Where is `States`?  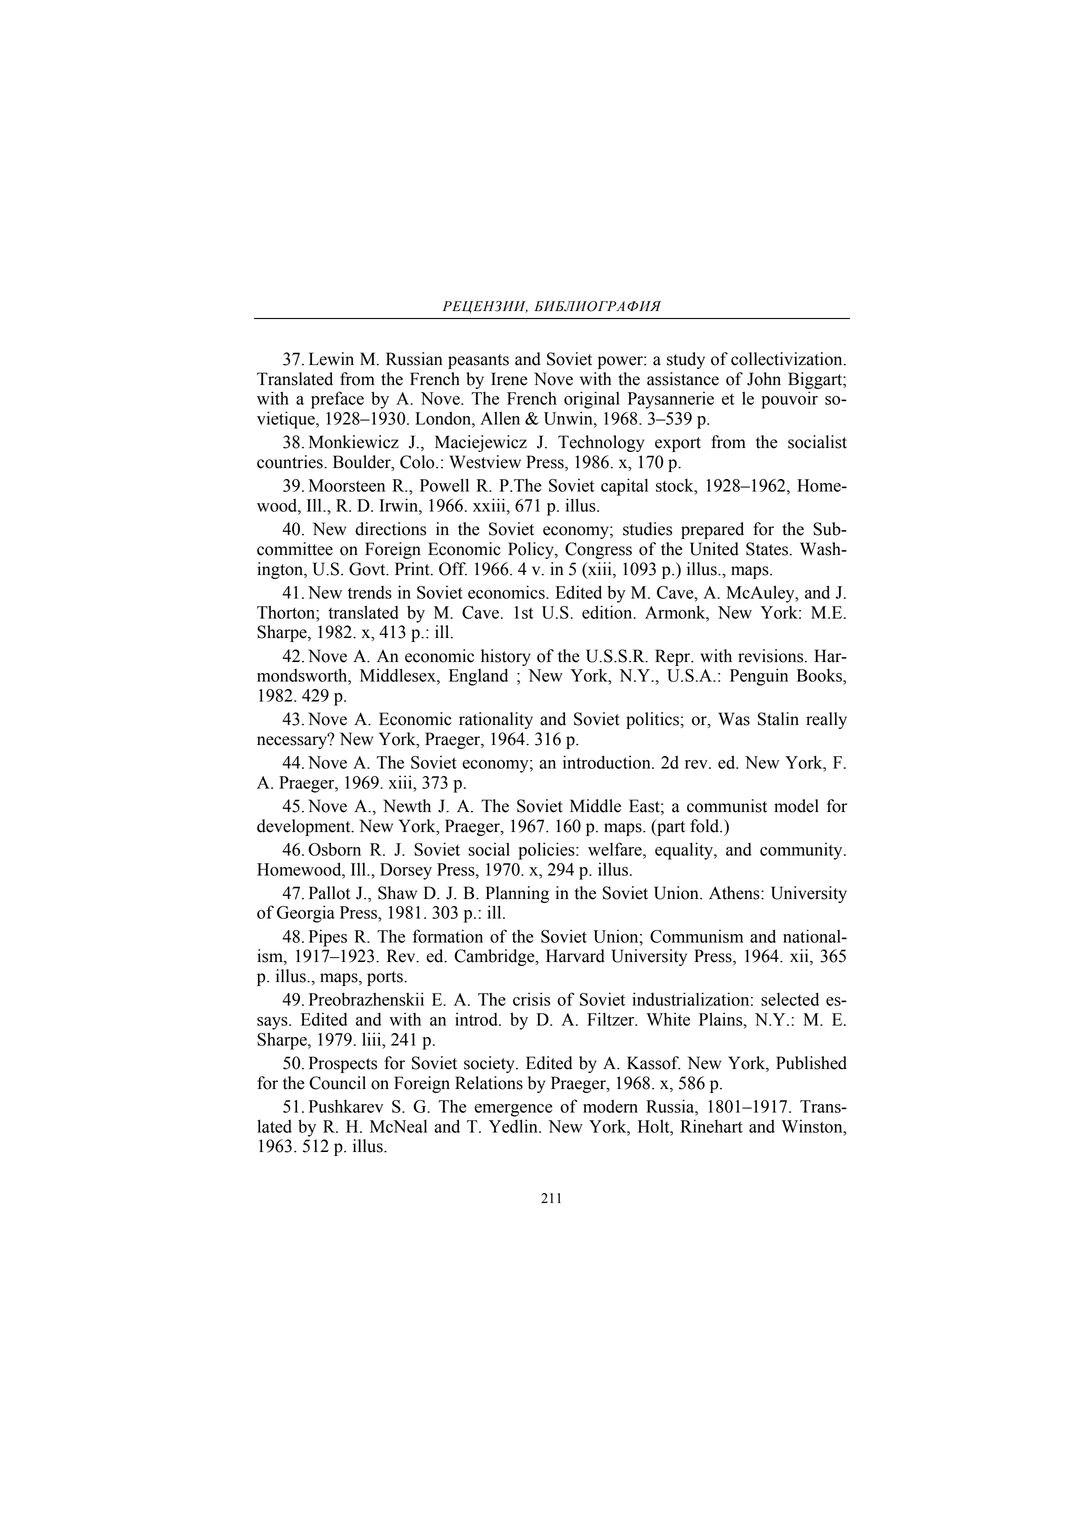 States is located at coordinates (767, 549).
